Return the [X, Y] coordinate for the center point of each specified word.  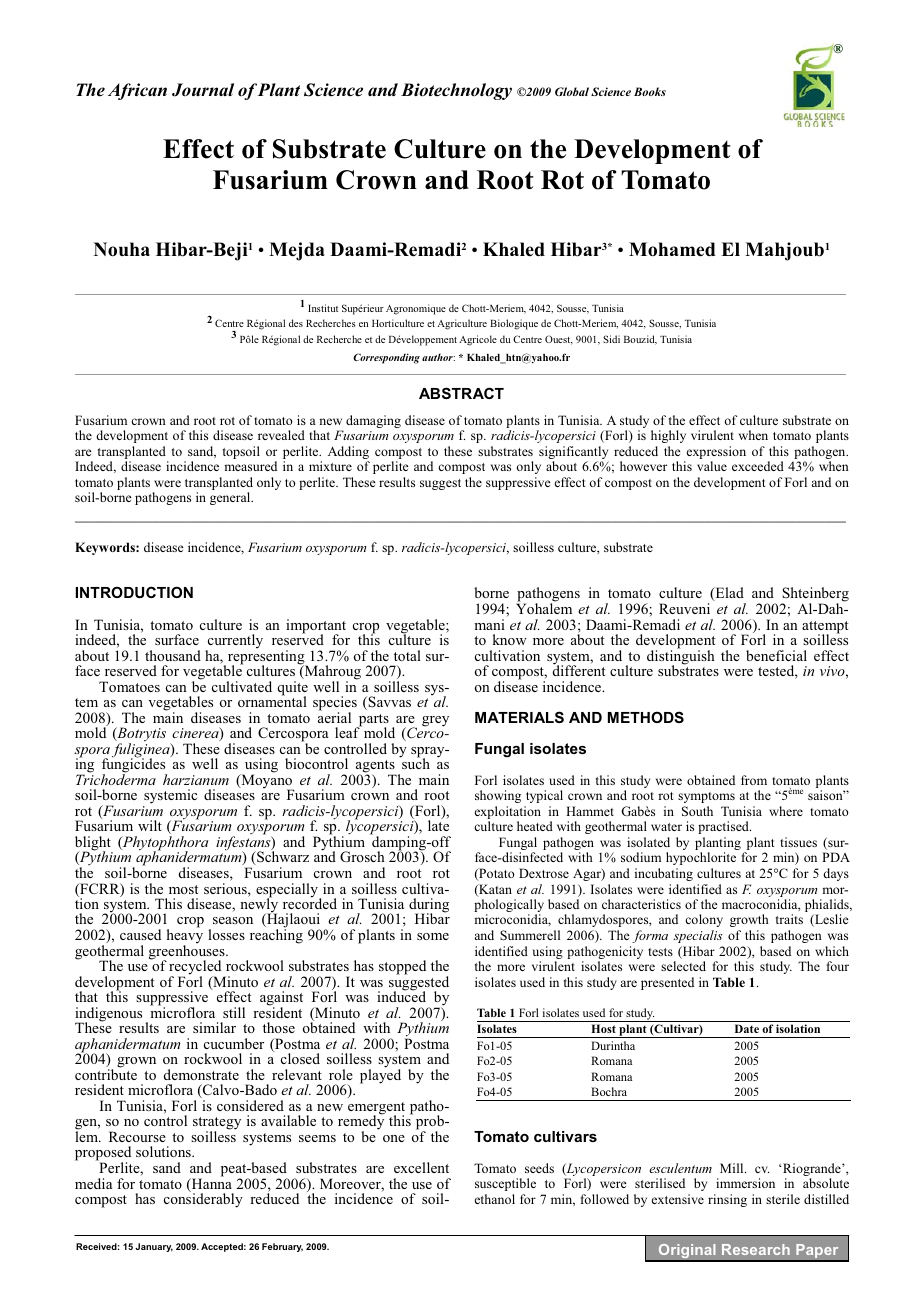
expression [715, 454]
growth [749, 920]
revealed [281, 435]
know [509, 639]
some [433, 936]
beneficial [776, 655]
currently [234, 642]
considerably [203, 1199]
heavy [185, 936]
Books [650, 91]
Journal [203, 90]
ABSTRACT [461, 393]
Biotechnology [456, 91]
